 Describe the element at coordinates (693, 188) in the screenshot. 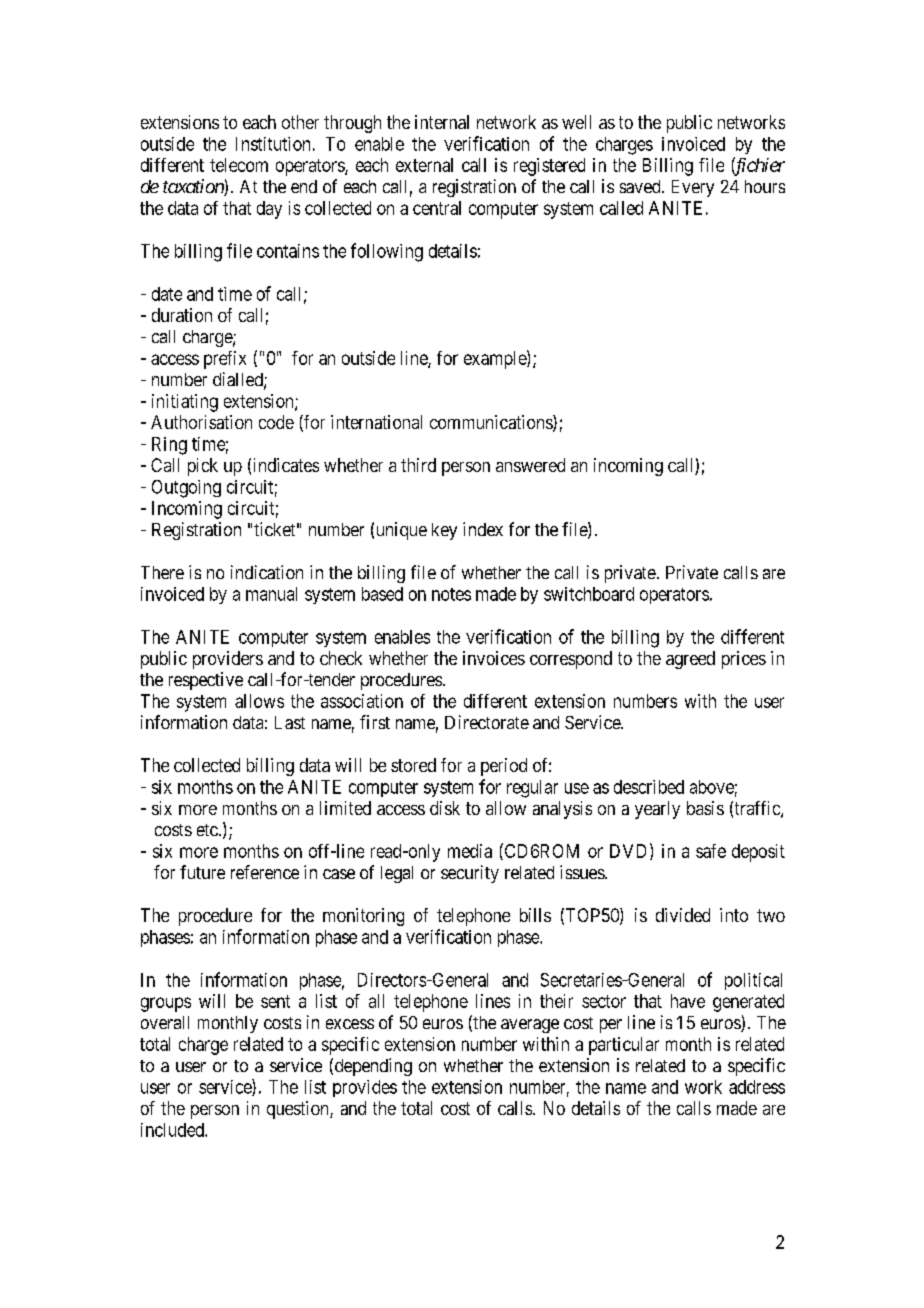

I see `Every` at that location.
